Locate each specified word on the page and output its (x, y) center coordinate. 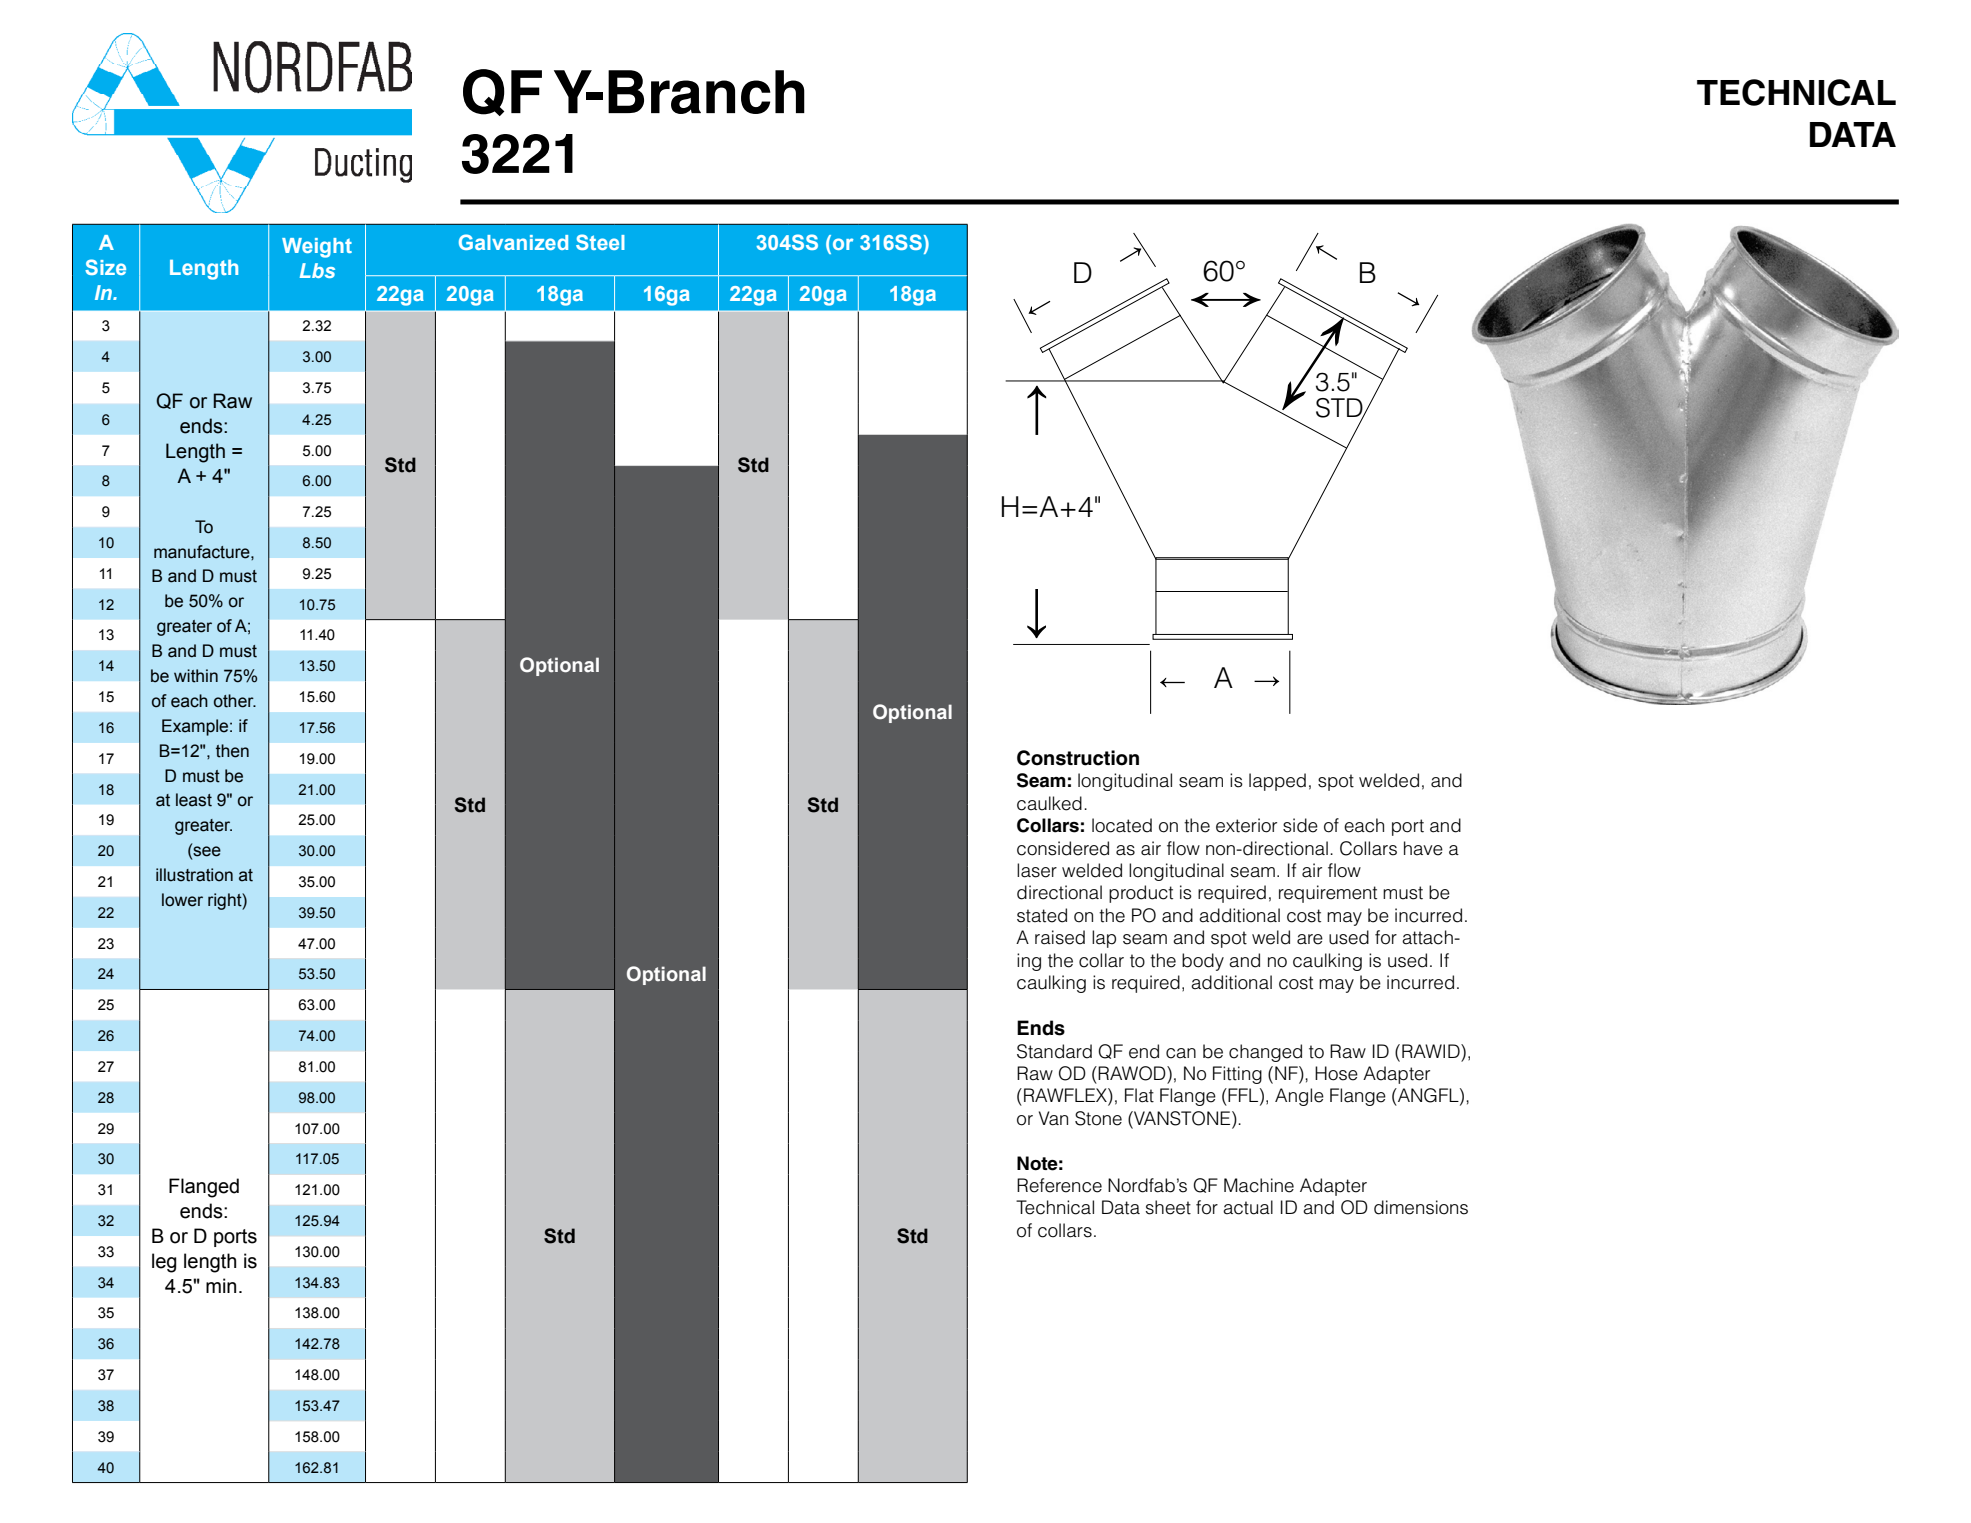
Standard (1054, 1051)
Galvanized (513, 242)
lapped (1277, 782)
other (235, 701)
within (196, 676)
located (1122, 825)
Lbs (317, 270)
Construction (1078, 758)
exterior (1246, 825)
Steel (600, 242)
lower (182, 900)
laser (1037, 870)
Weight (317, 248)
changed (1265, 1053)
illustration (194, 875)
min (221, 1285)
